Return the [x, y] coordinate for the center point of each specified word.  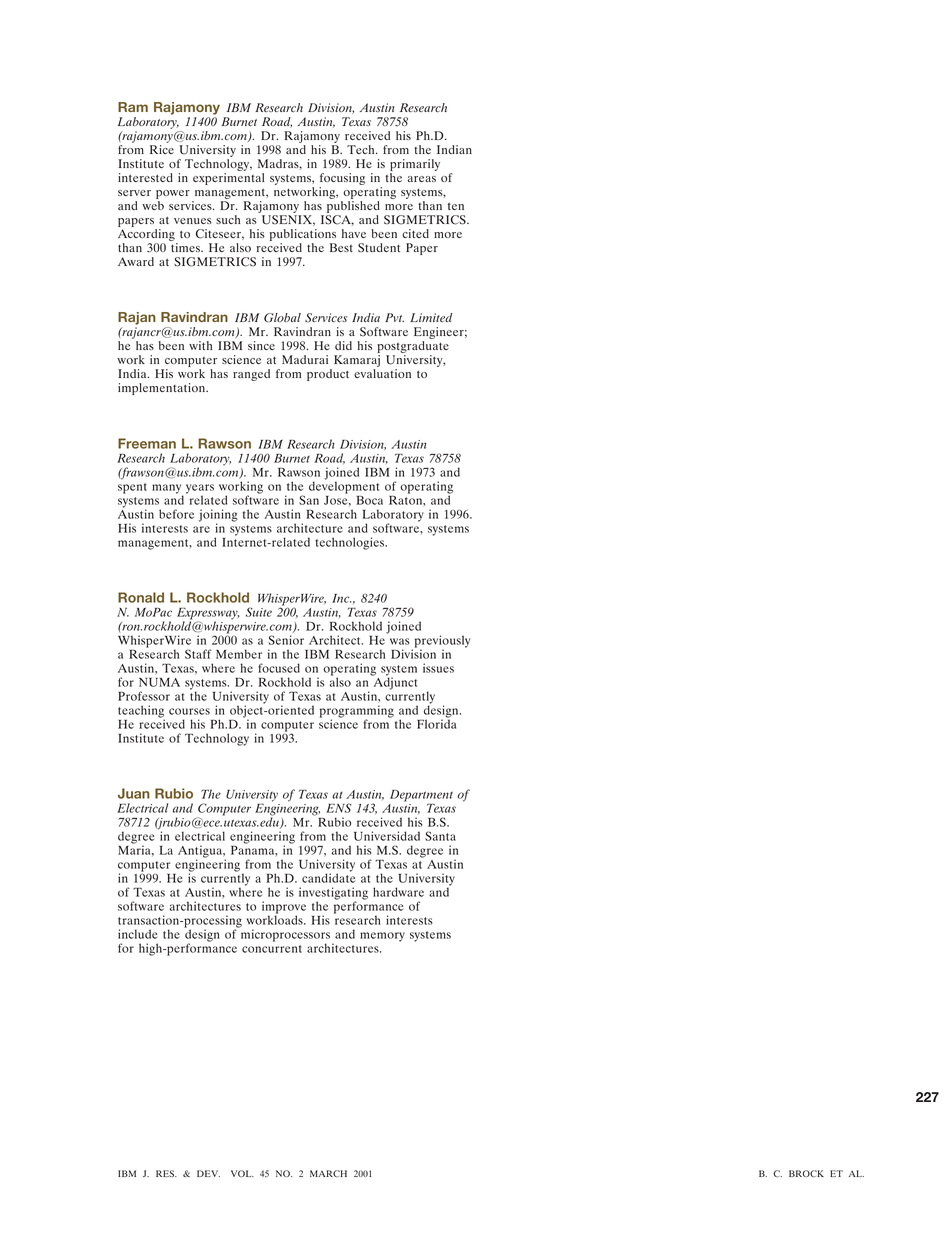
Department [421, 797]
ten [456, 206]
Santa [440, 836]
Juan [134, 793]
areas [422, 179]
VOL [242, 1173]
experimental [228, 179]
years [200, 490]
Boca [369, 500]
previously [441, 642]
